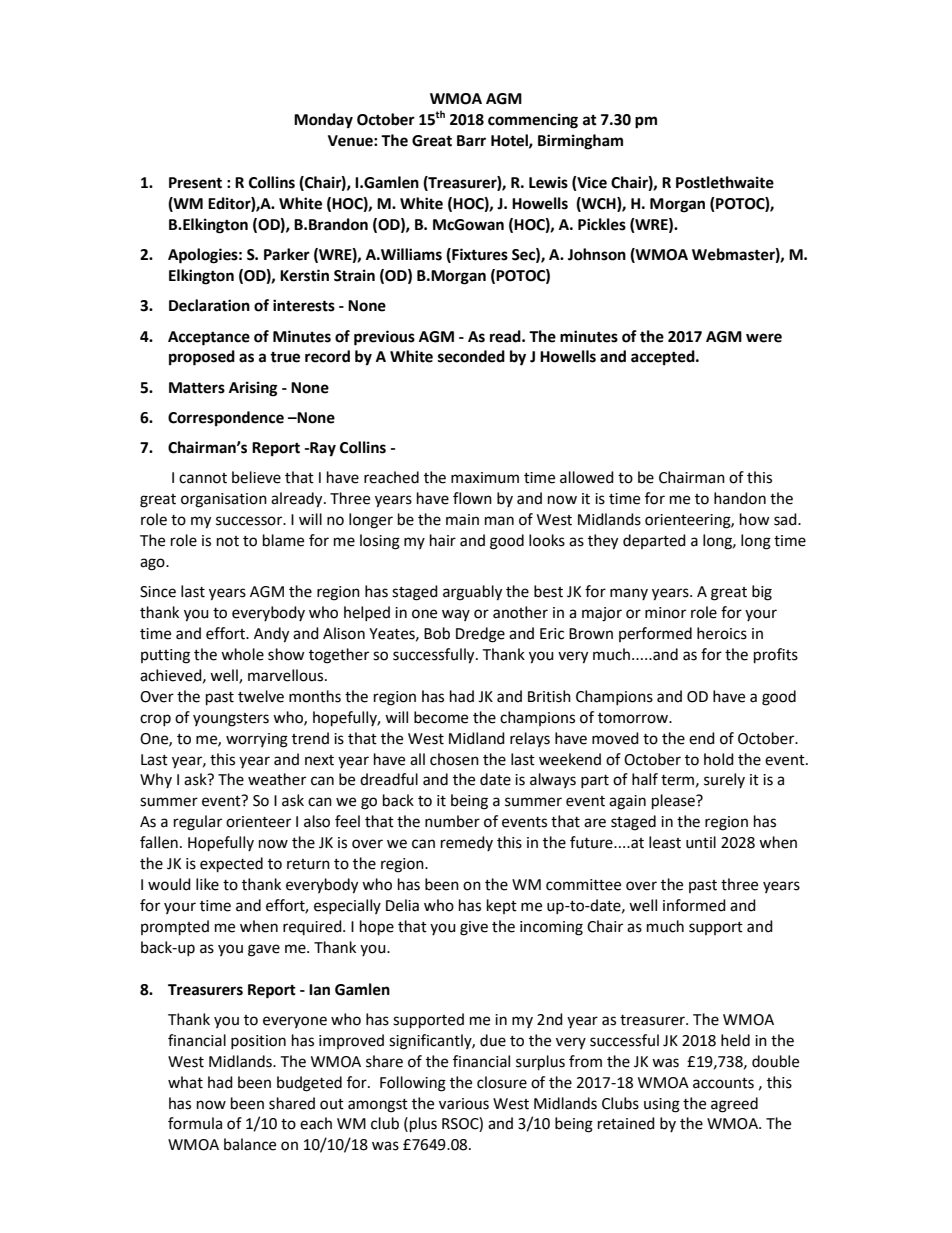 Image resolution: width=952 pixels, height=1233 pixels. What do you see at coordinates (195, 1123) in the image?
I see `formula` at bounding box center [195, 1123].
